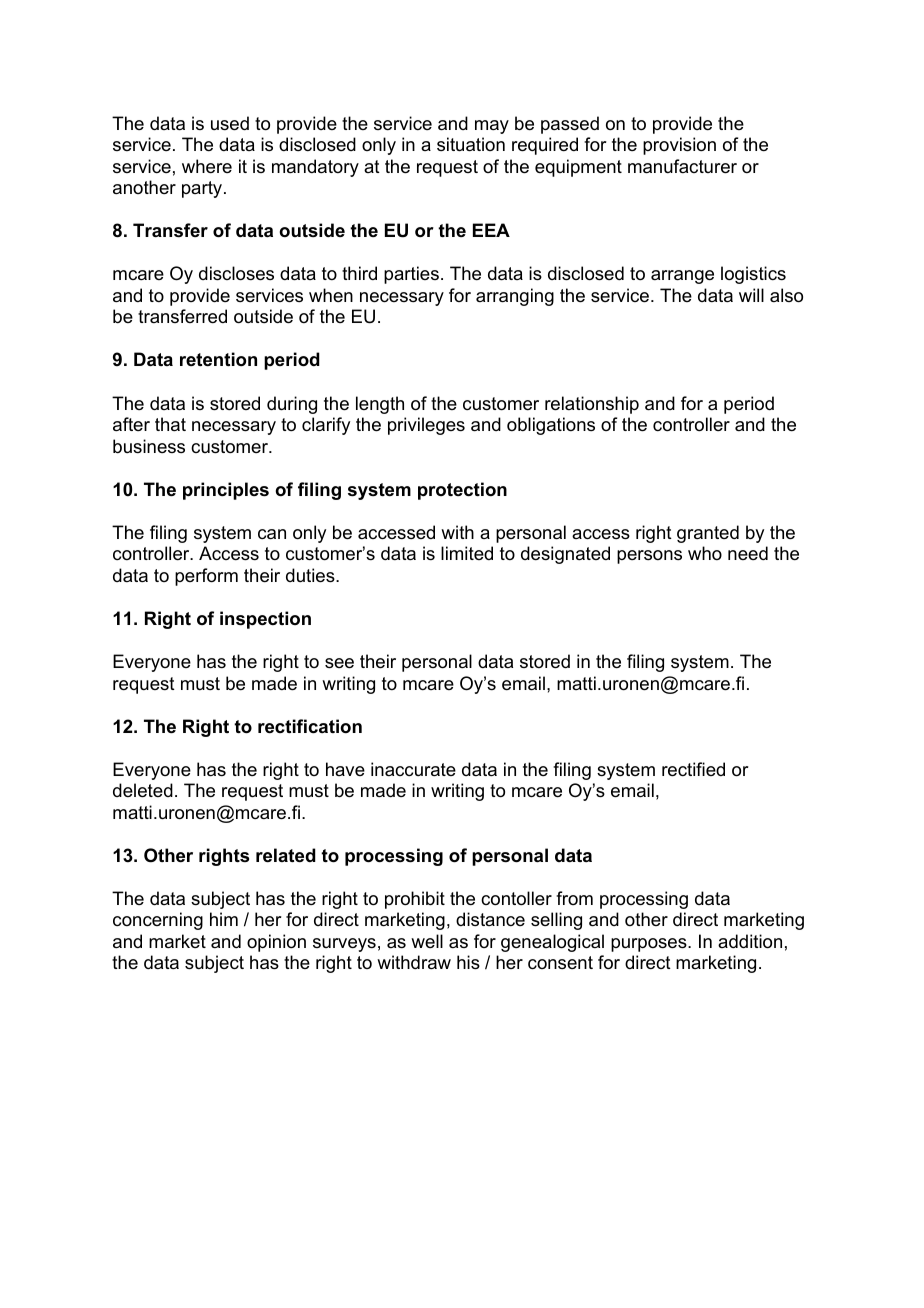 The image size is (924, 1308). I want to click on that, so click(170, 424).
